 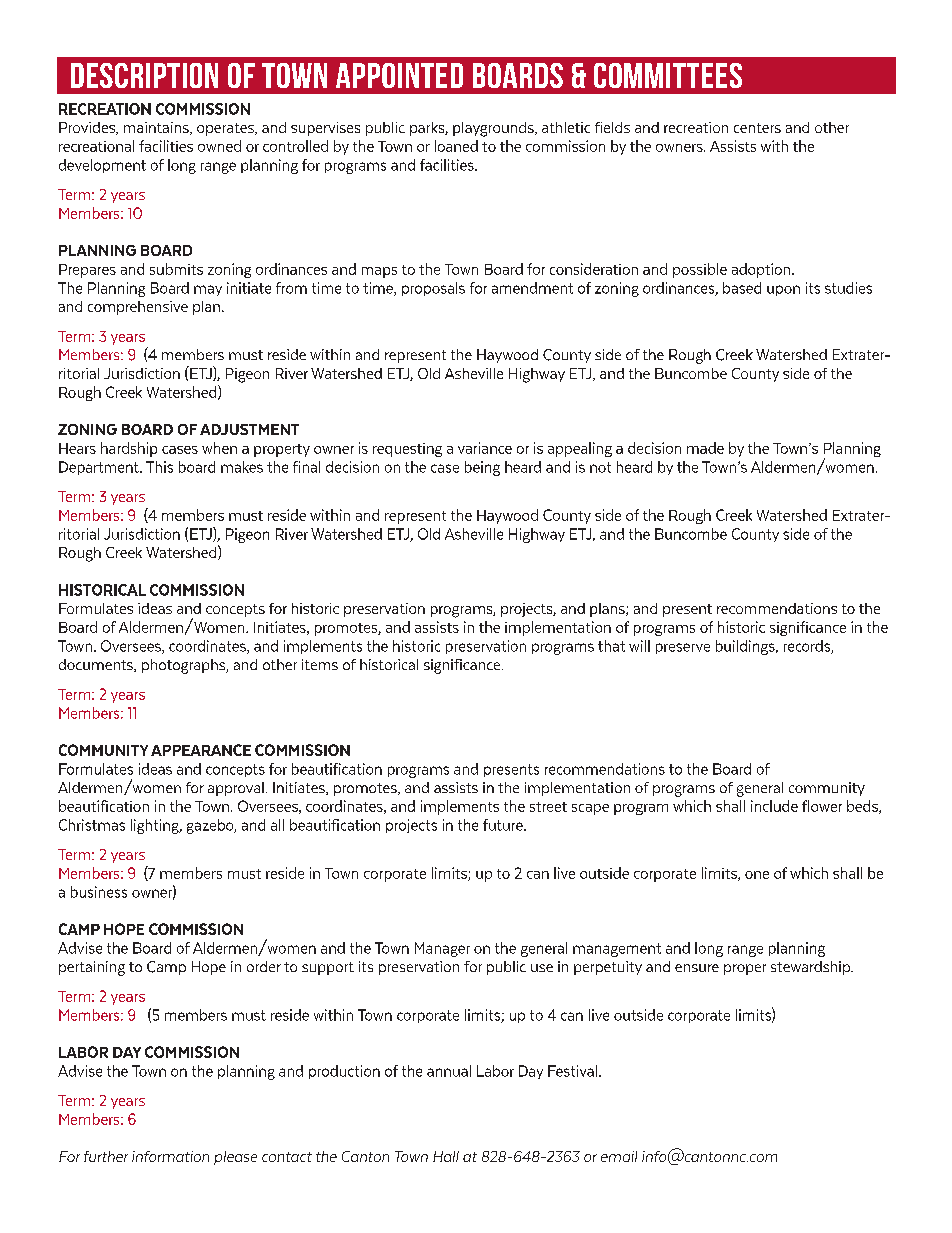 I want to click on future, so click(x=504, y=825).
